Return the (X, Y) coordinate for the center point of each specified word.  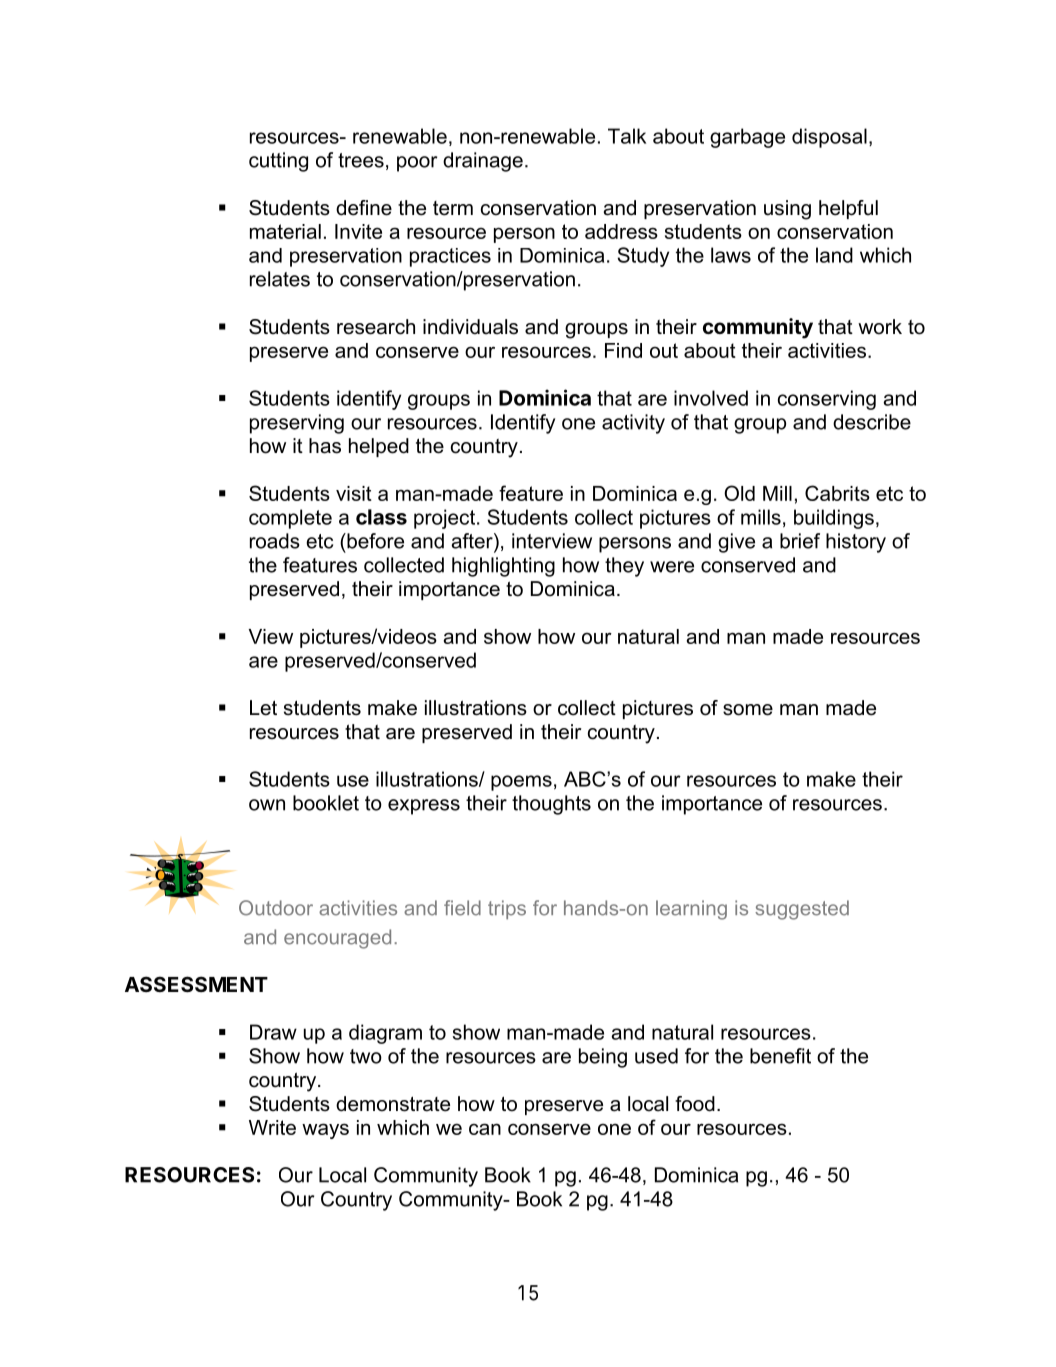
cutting (278, 162)
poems (521, 783)
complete (290, 519)
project (446, 519)
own (267, 805)
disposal (829, 138)
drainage (483, 162)
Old (739, 493)
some (748, 710)
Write (272, 1127)
